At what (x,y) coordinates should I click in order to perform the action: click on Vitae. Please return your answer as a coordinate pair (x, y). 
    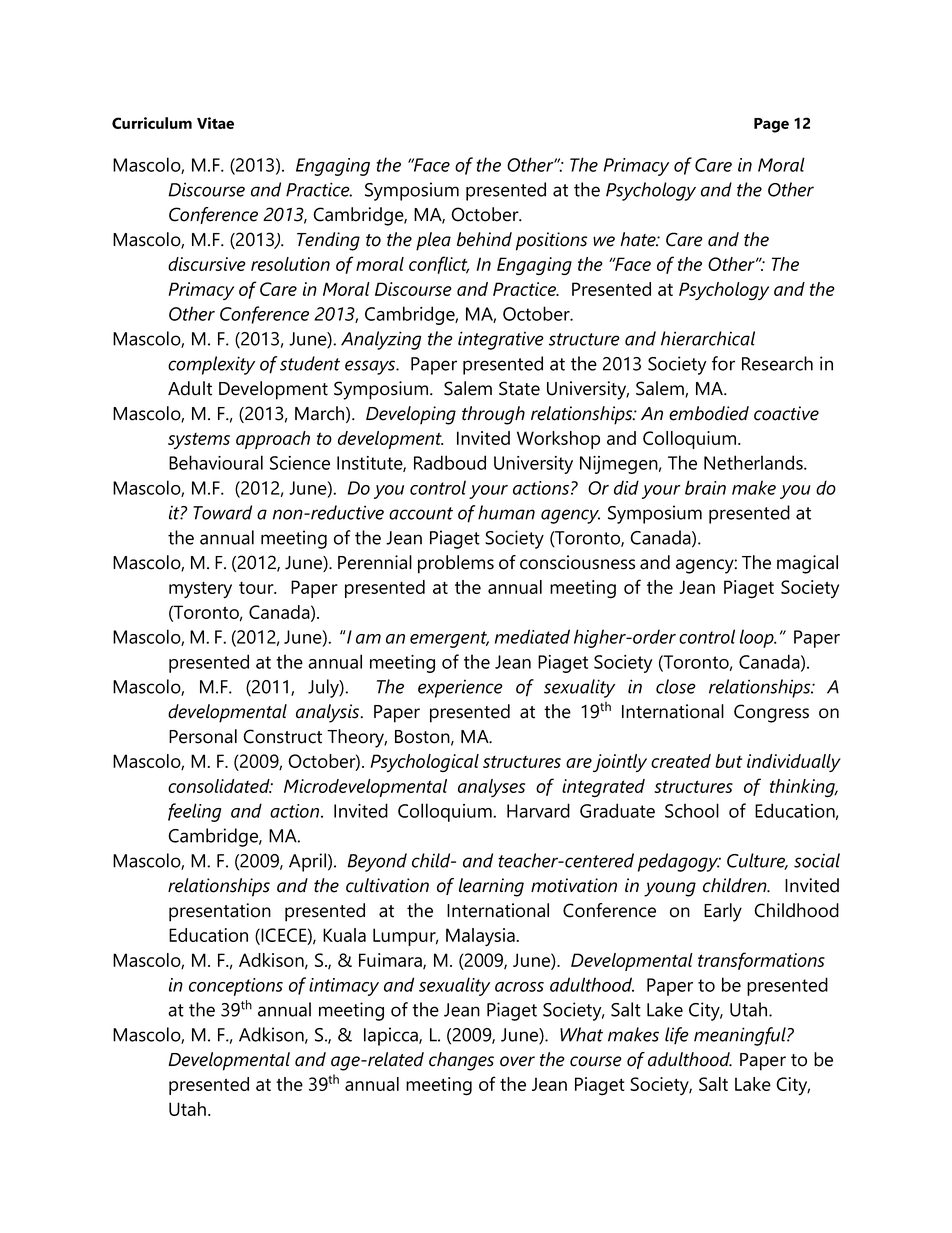
    Looking at the image, I should click on (215, 123).
